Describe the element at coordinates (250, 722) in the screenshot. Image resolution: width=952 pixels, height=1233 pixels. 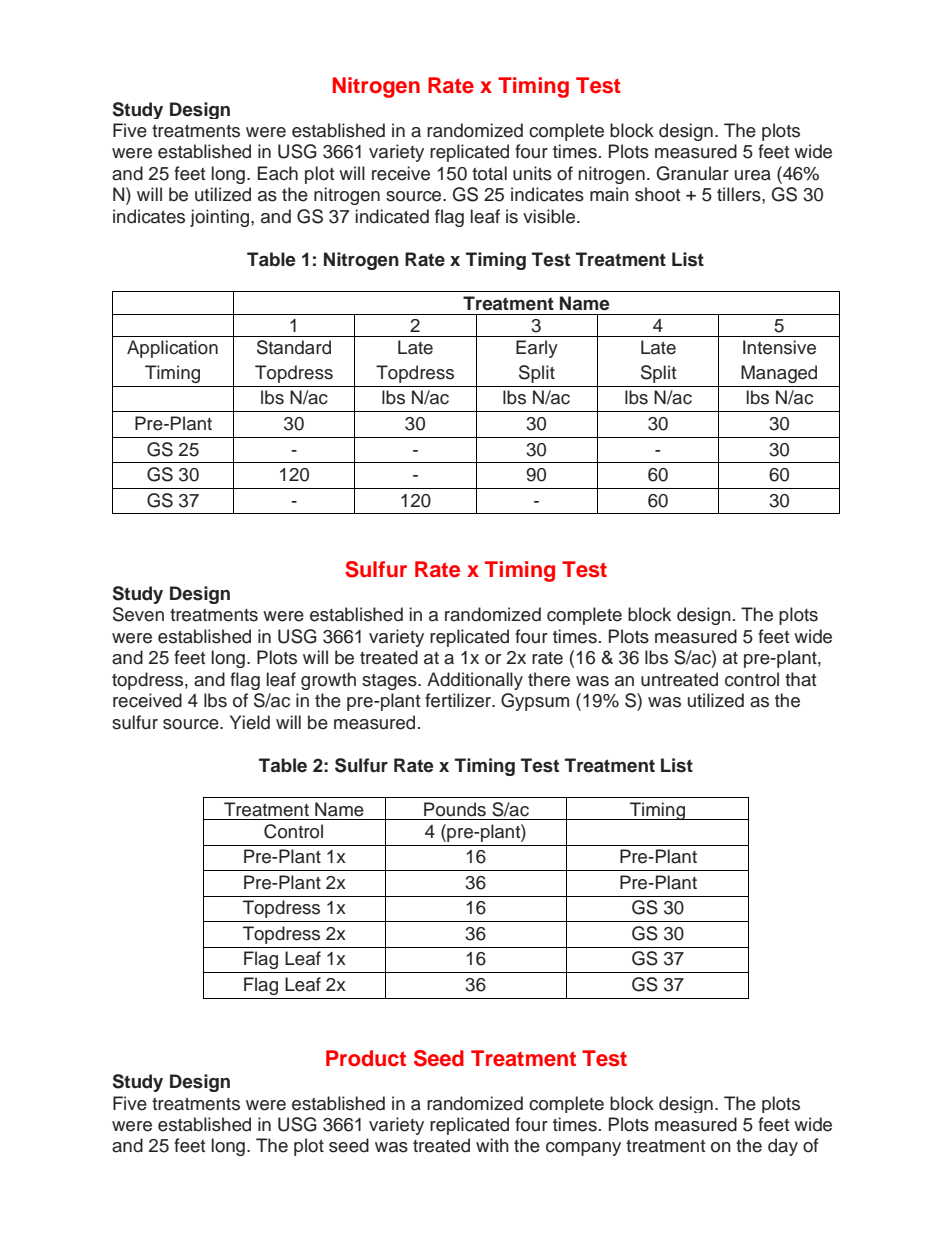
I see `Yield` at that location.
